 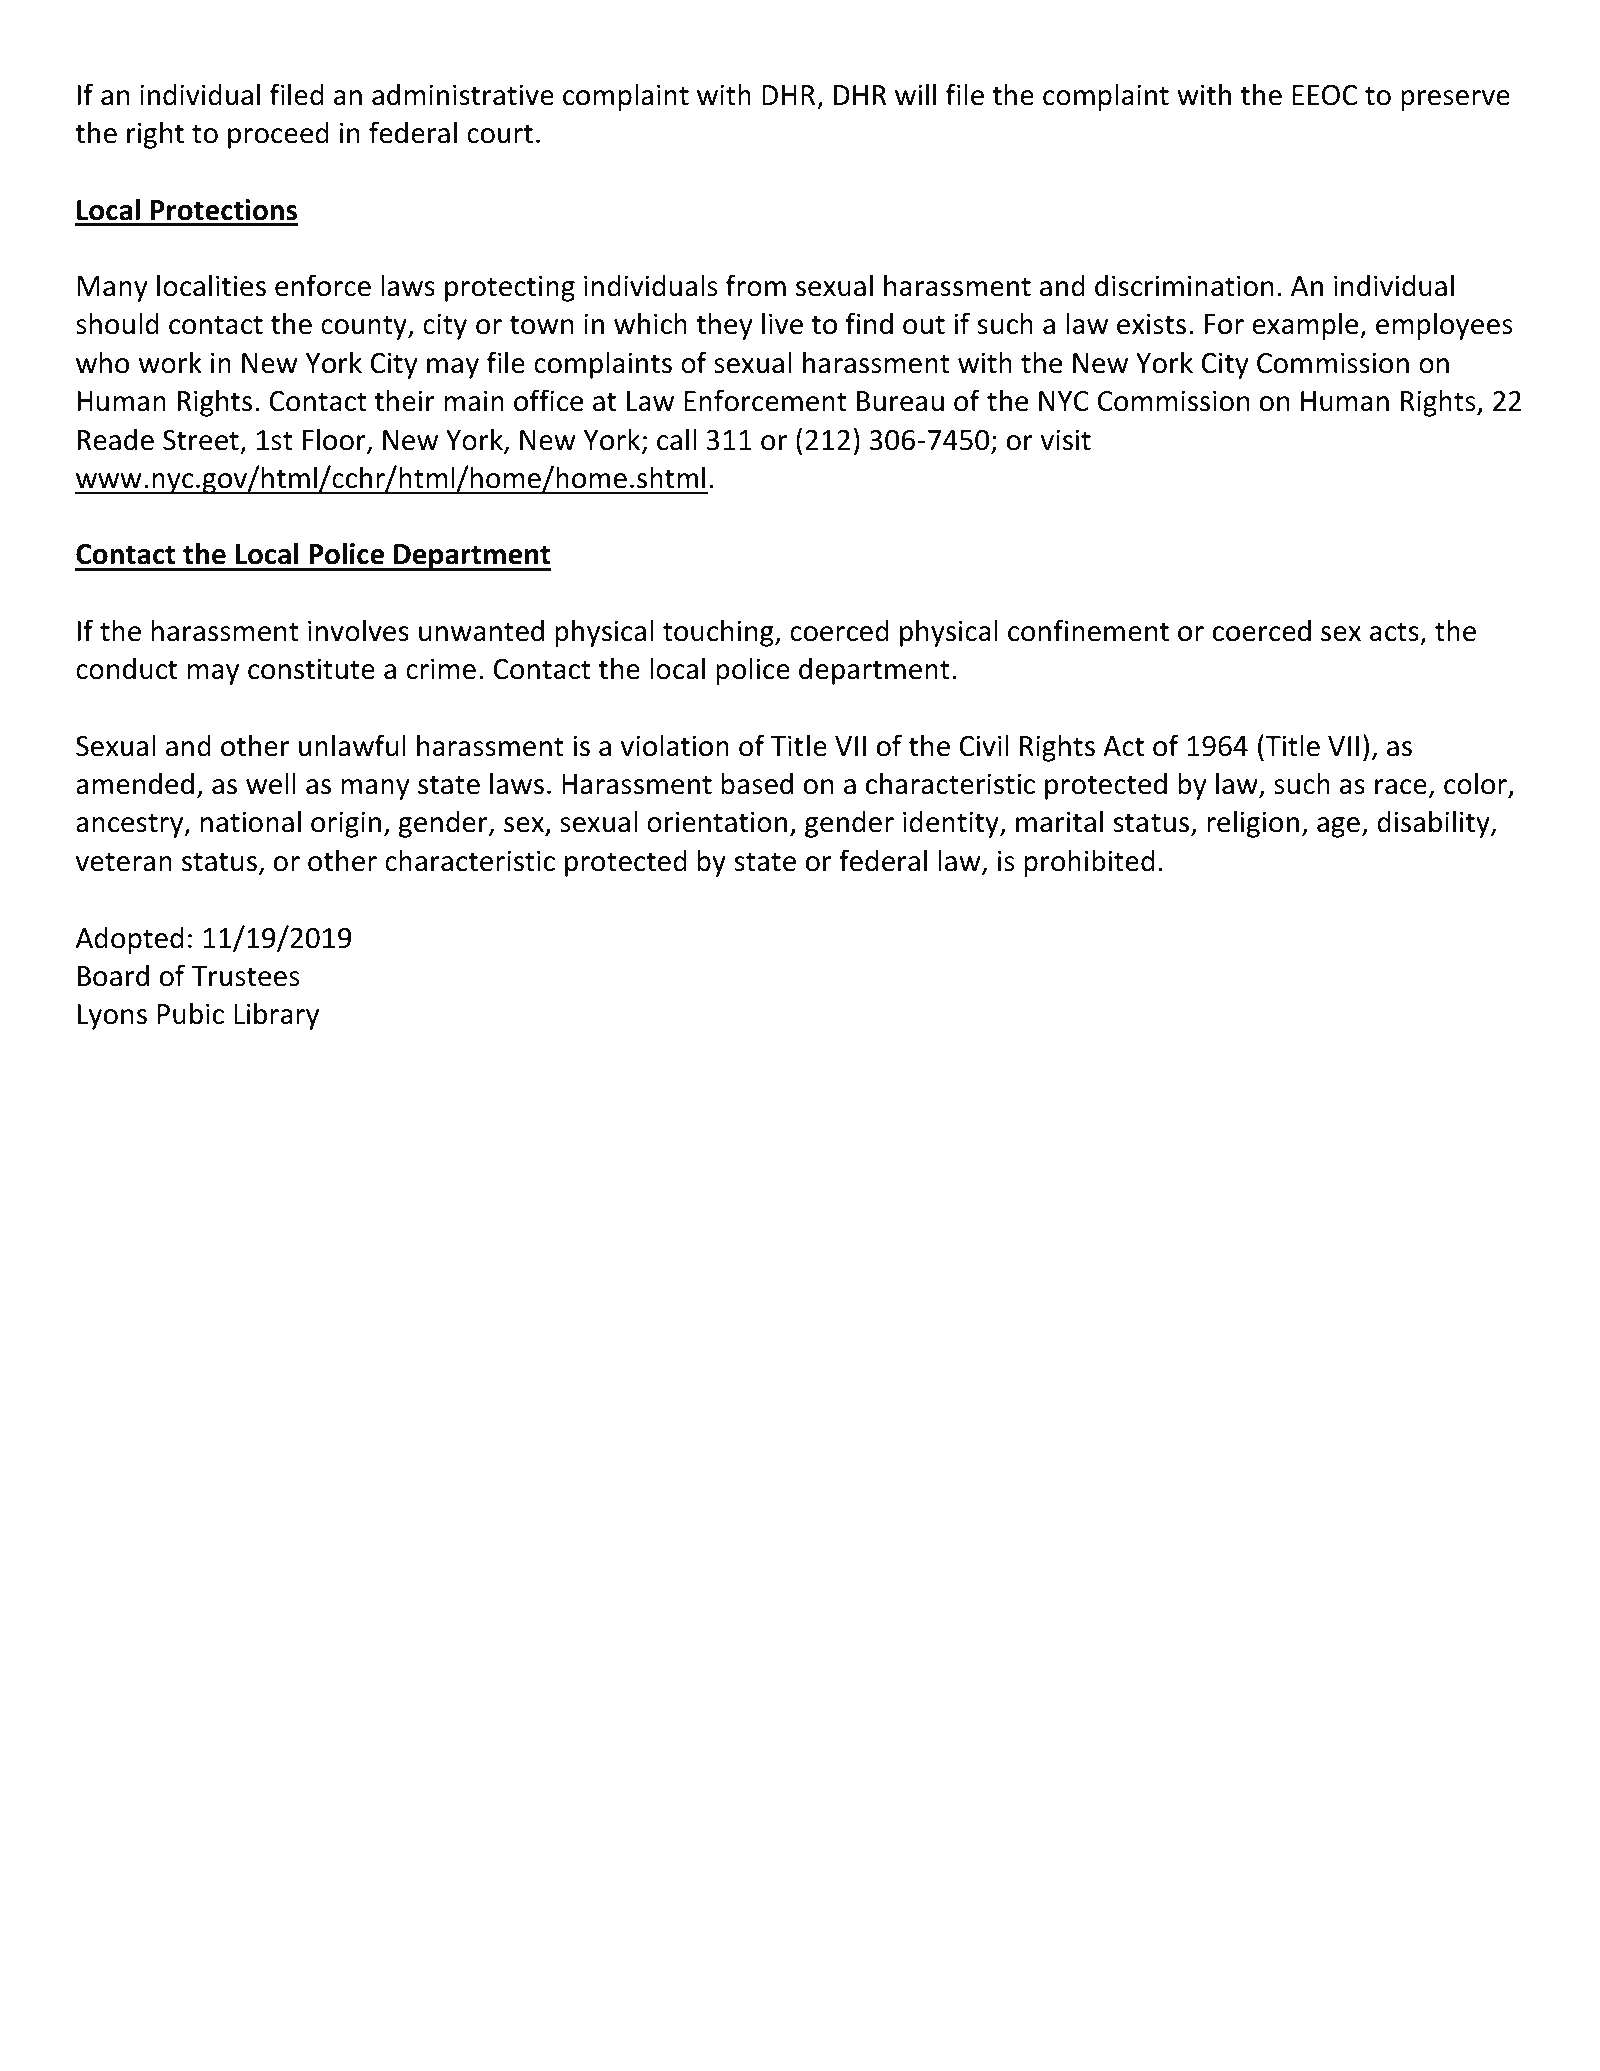 What do you see at coordinates (1306, 326) in the page?
I see `example` at bounding box center [1306, 326].
